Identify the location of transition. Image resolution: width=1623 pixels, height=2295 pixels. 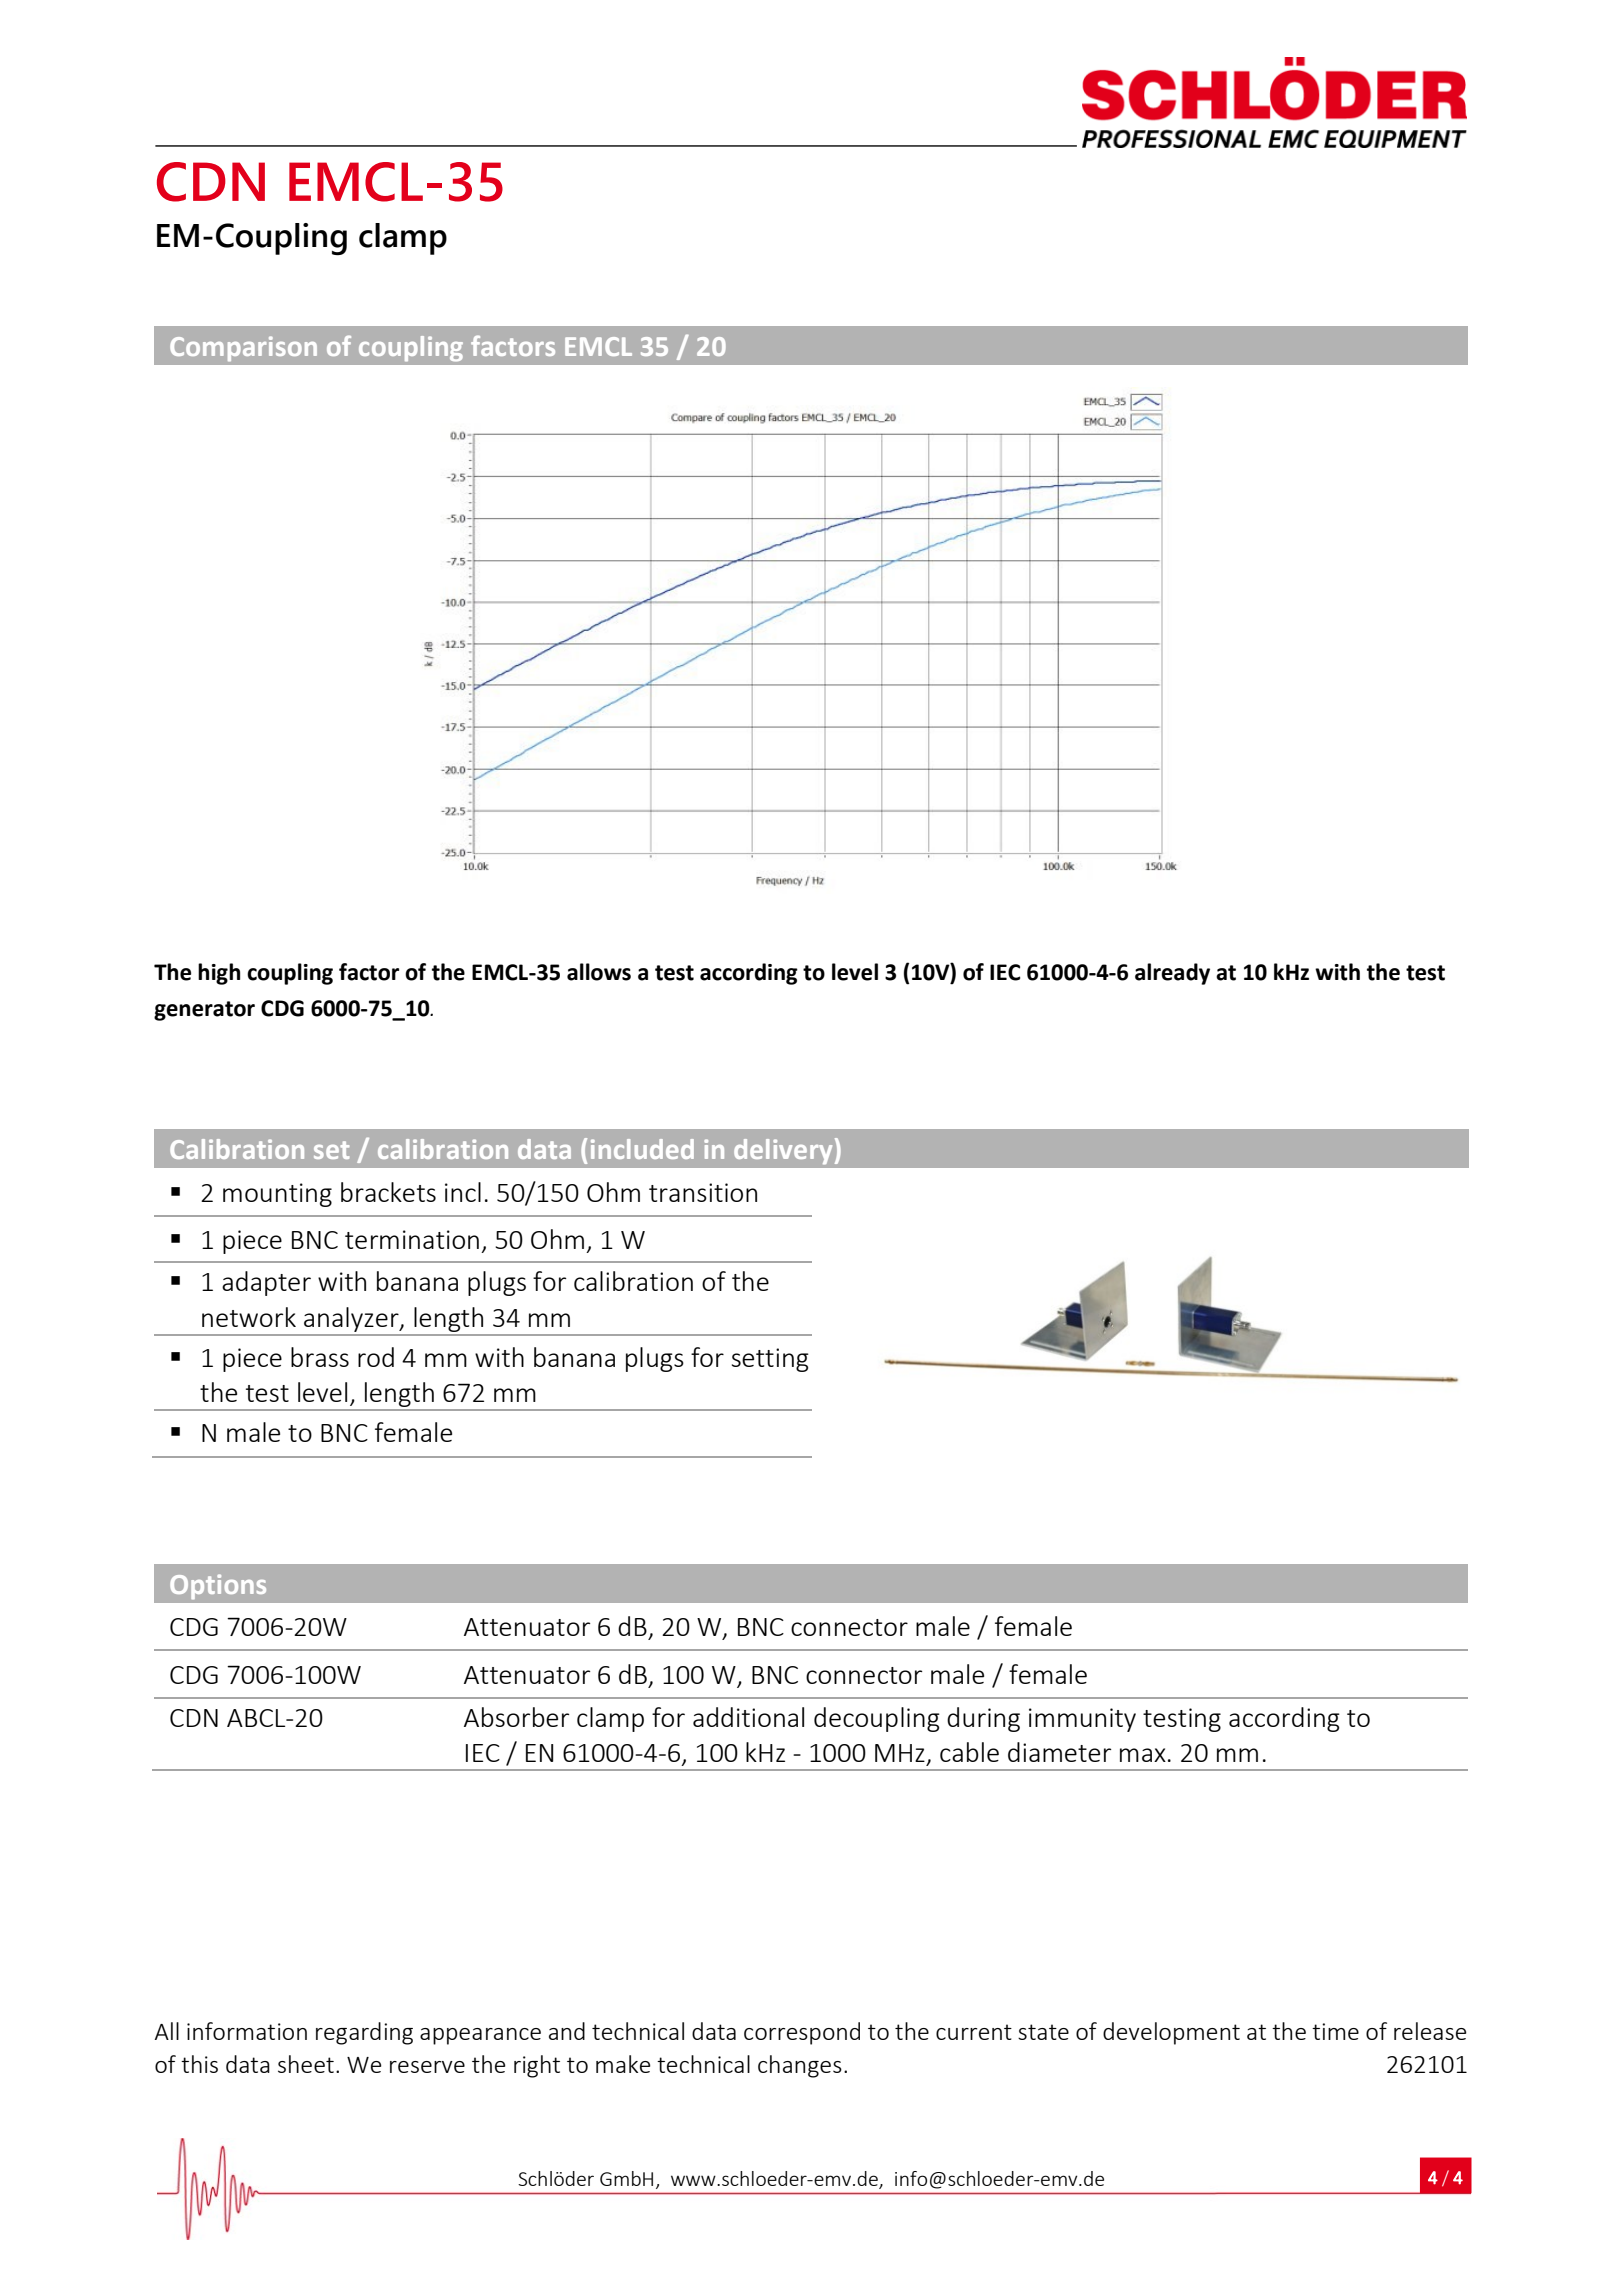
(703, 1192).
